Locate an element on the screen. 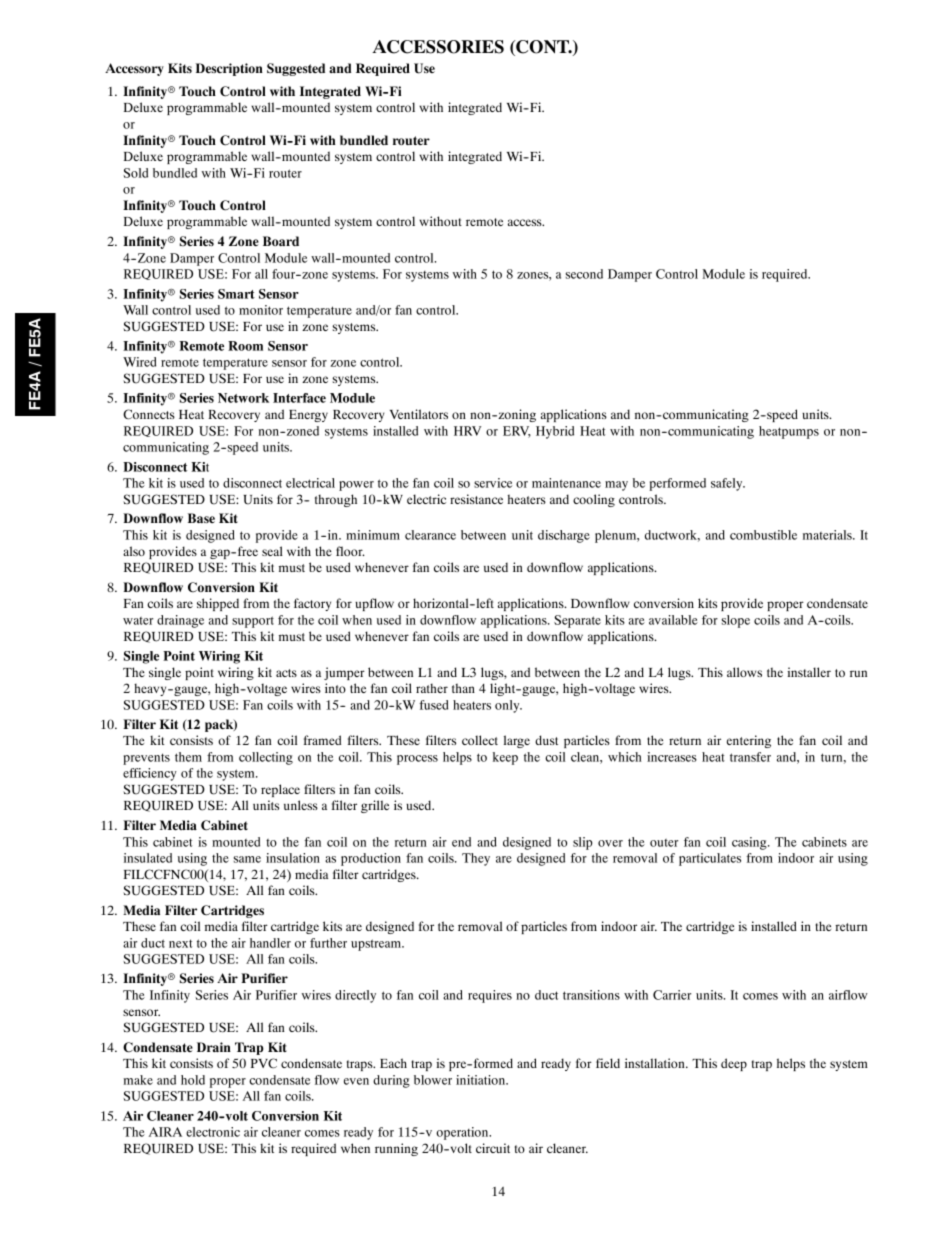 This screenshot has width=952, height=1233. casing is located at coordinates (750, 843).
